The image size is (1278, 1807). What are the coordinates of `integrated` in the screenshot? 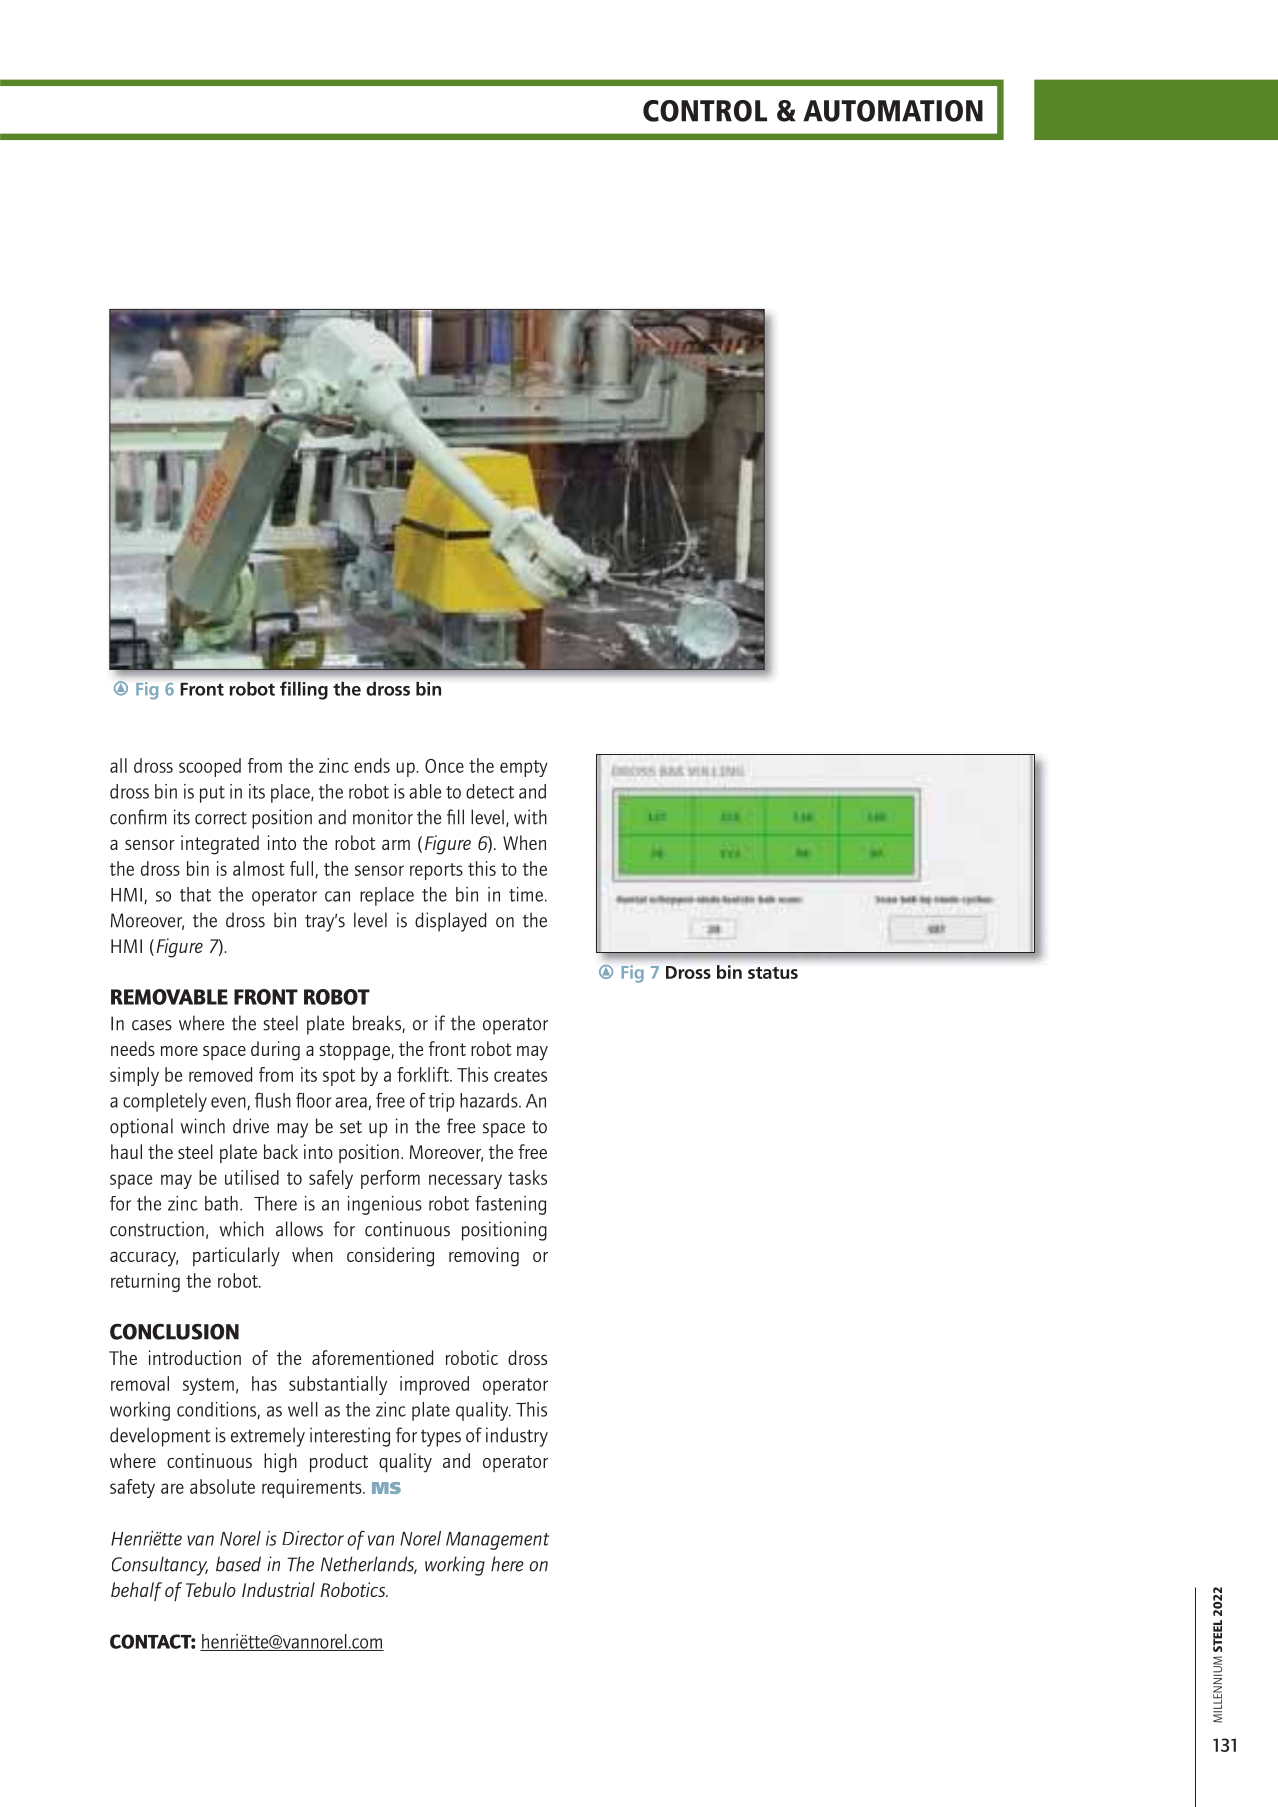 It's located at (220, 845).
